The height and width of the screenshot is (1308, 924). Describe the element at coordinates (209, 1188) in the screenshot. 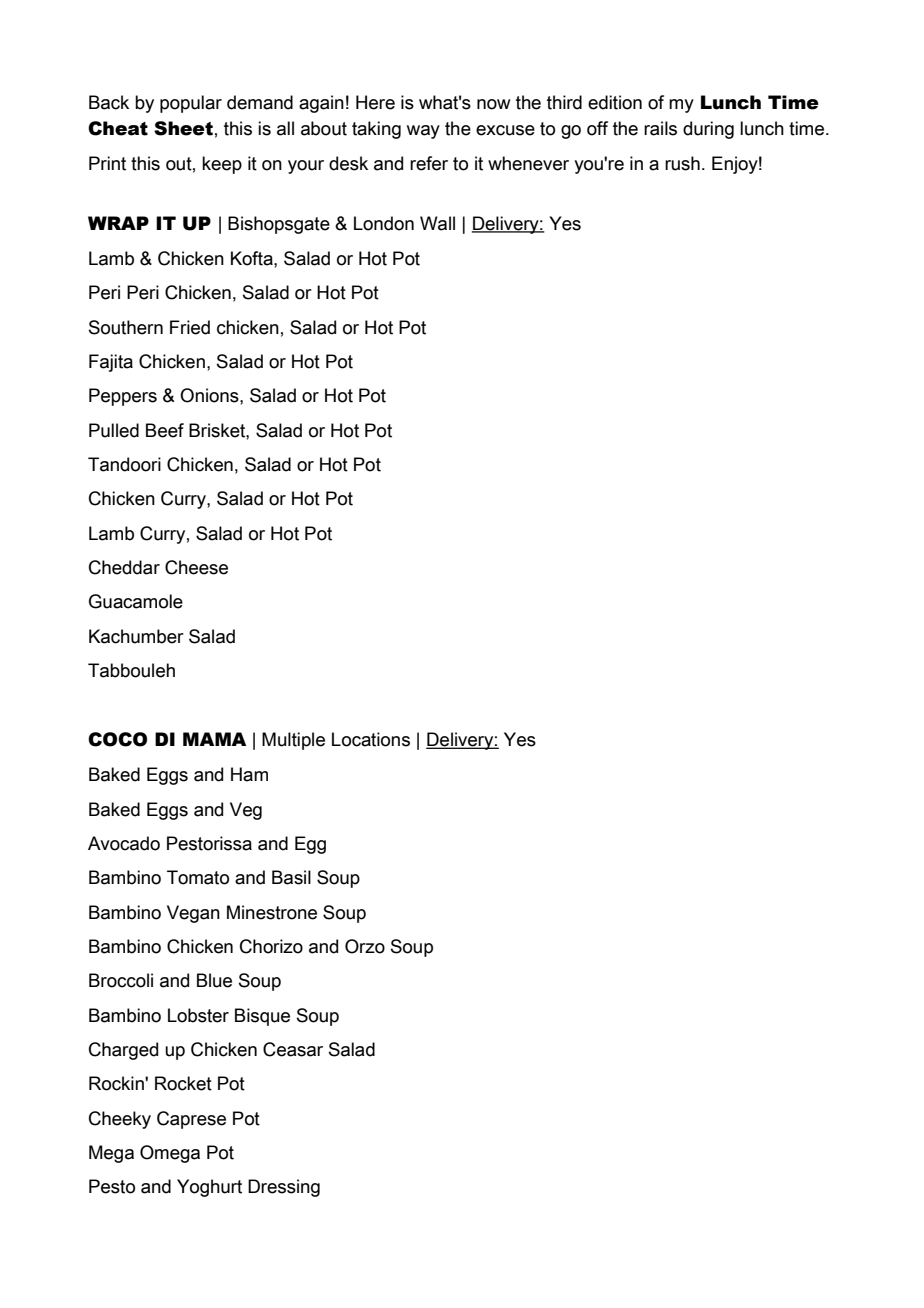

I see `Yoghurt` at that location.
